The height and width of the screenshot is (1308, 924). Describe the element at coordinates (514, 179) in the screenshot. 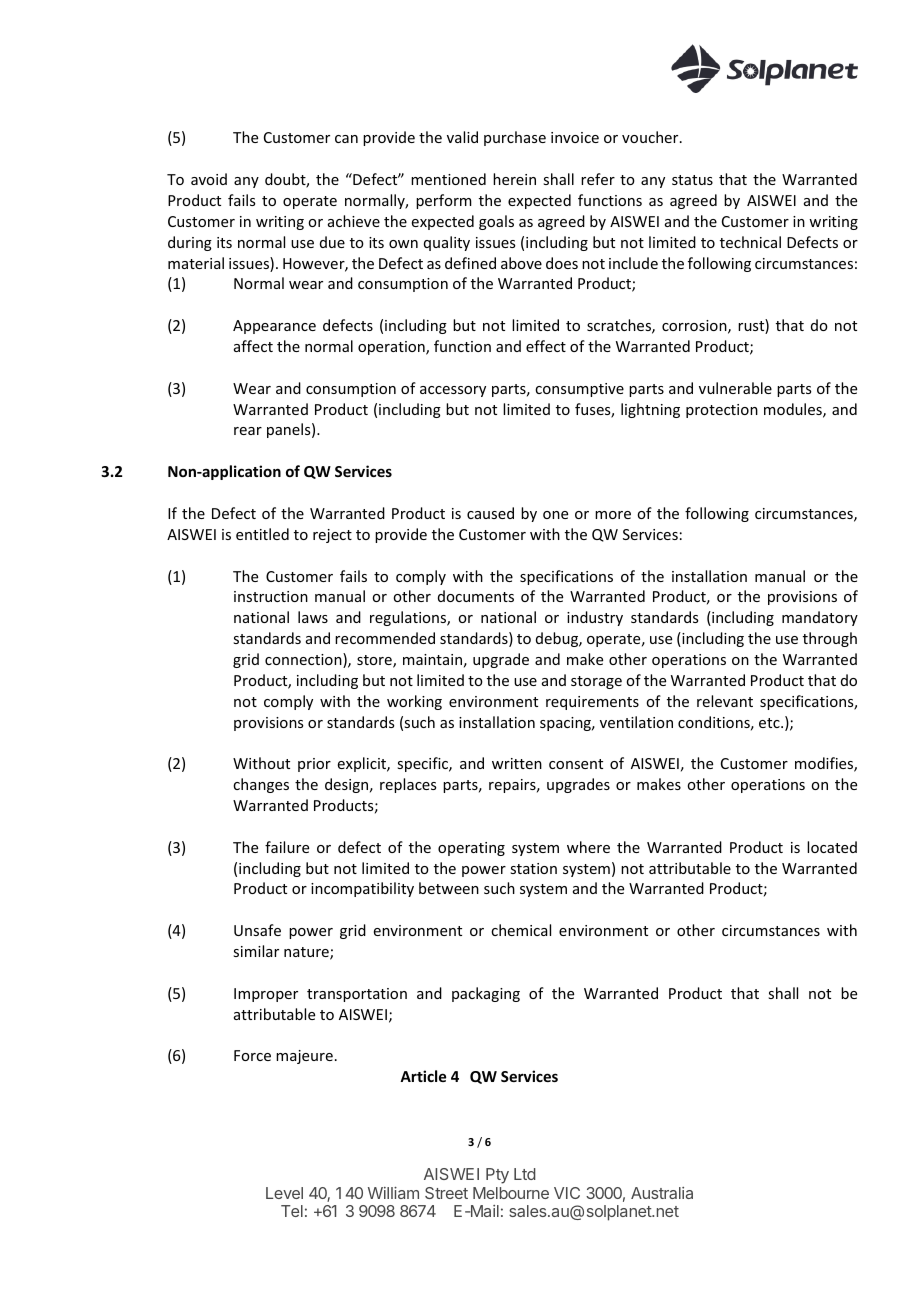

I see `herein` at that location.
